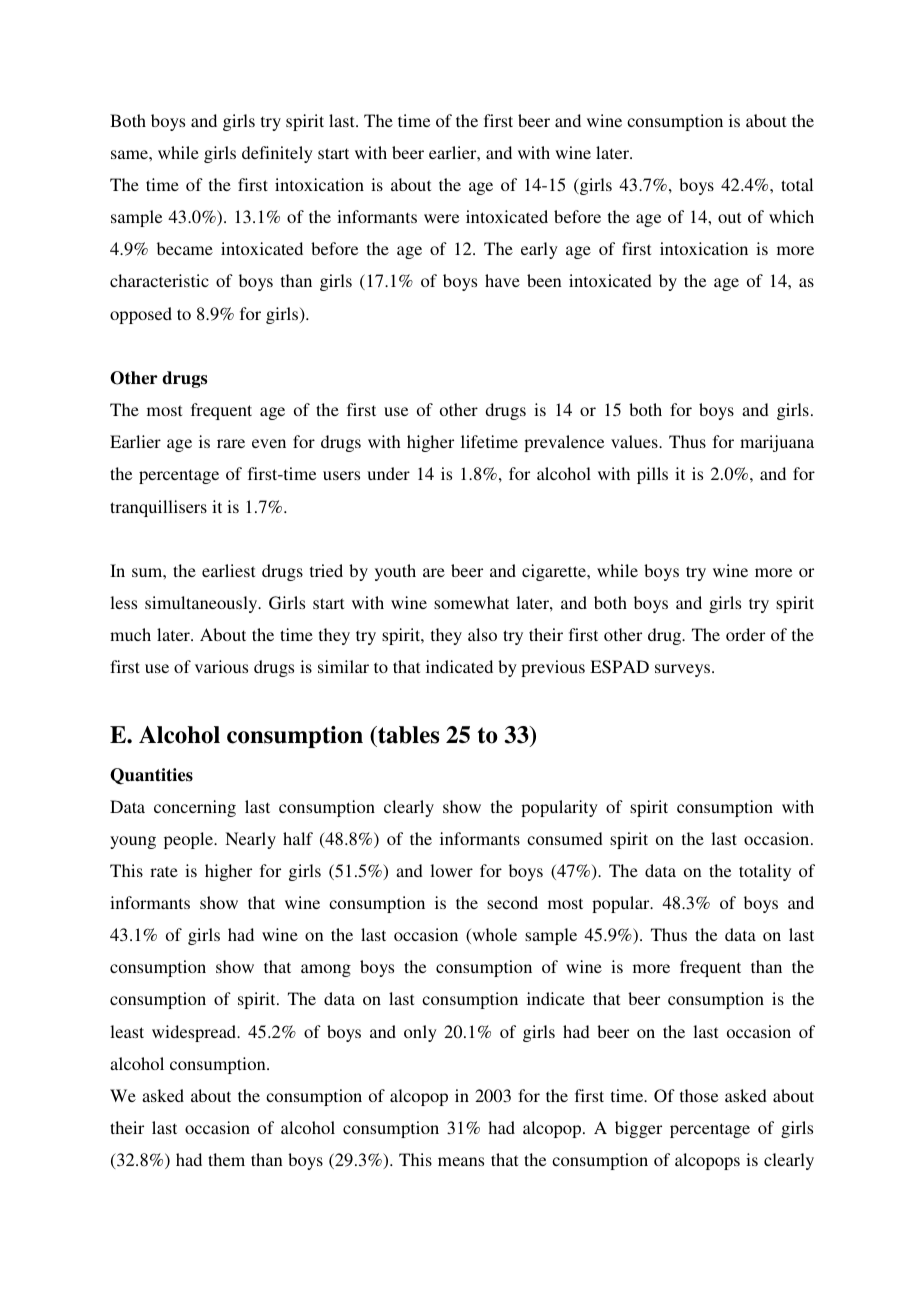 Image resolution: width=924 pixels, height=1308 pixels. I want to click on them, so click(226, 1159).
